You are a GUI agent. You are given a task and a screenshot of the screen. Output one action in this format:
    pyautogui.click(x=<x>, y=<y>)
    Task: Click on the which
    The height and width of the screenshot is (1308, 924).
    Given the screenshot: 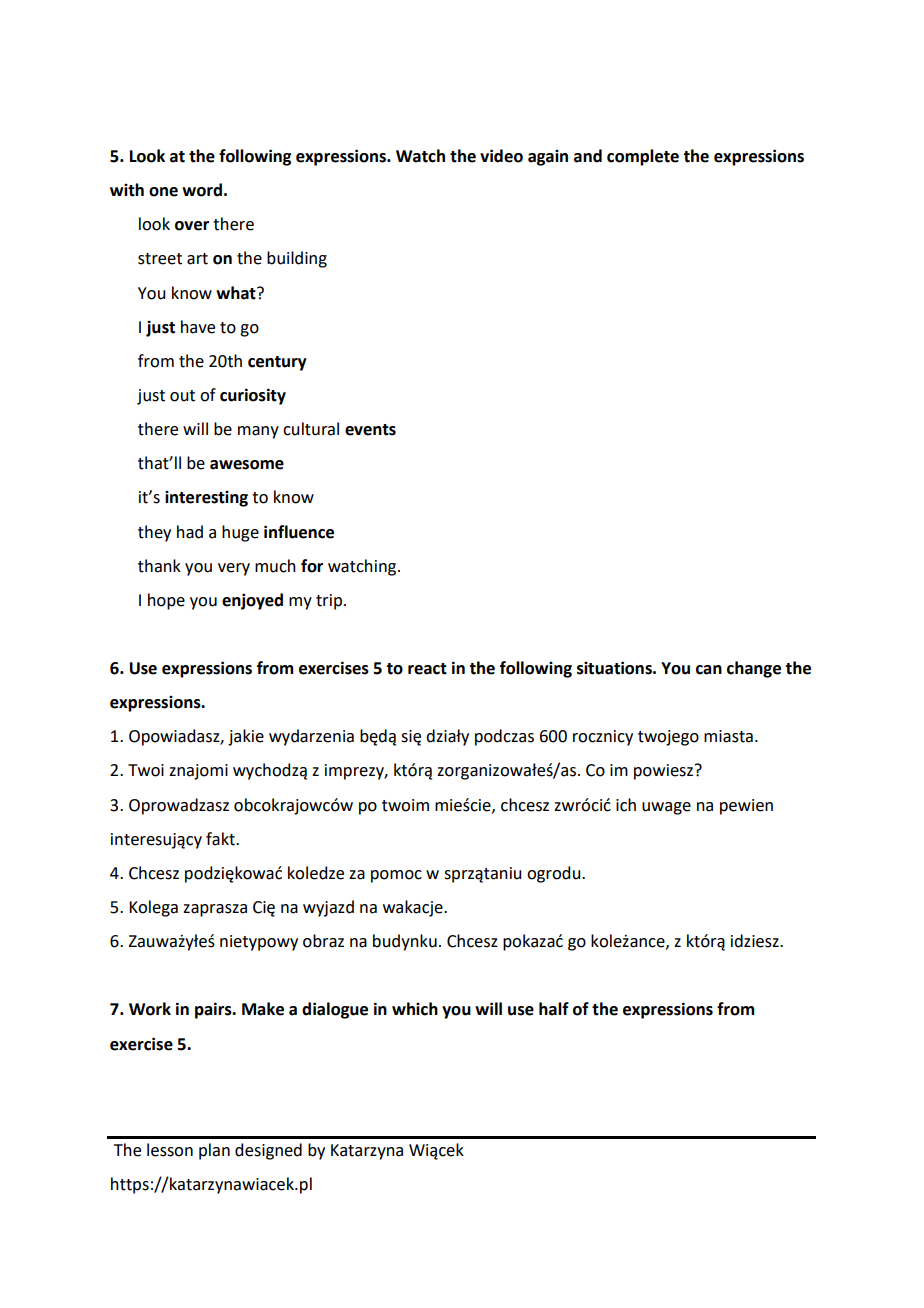 What is the action you would take?
    pyautogui.click(x=415, y=1009)
